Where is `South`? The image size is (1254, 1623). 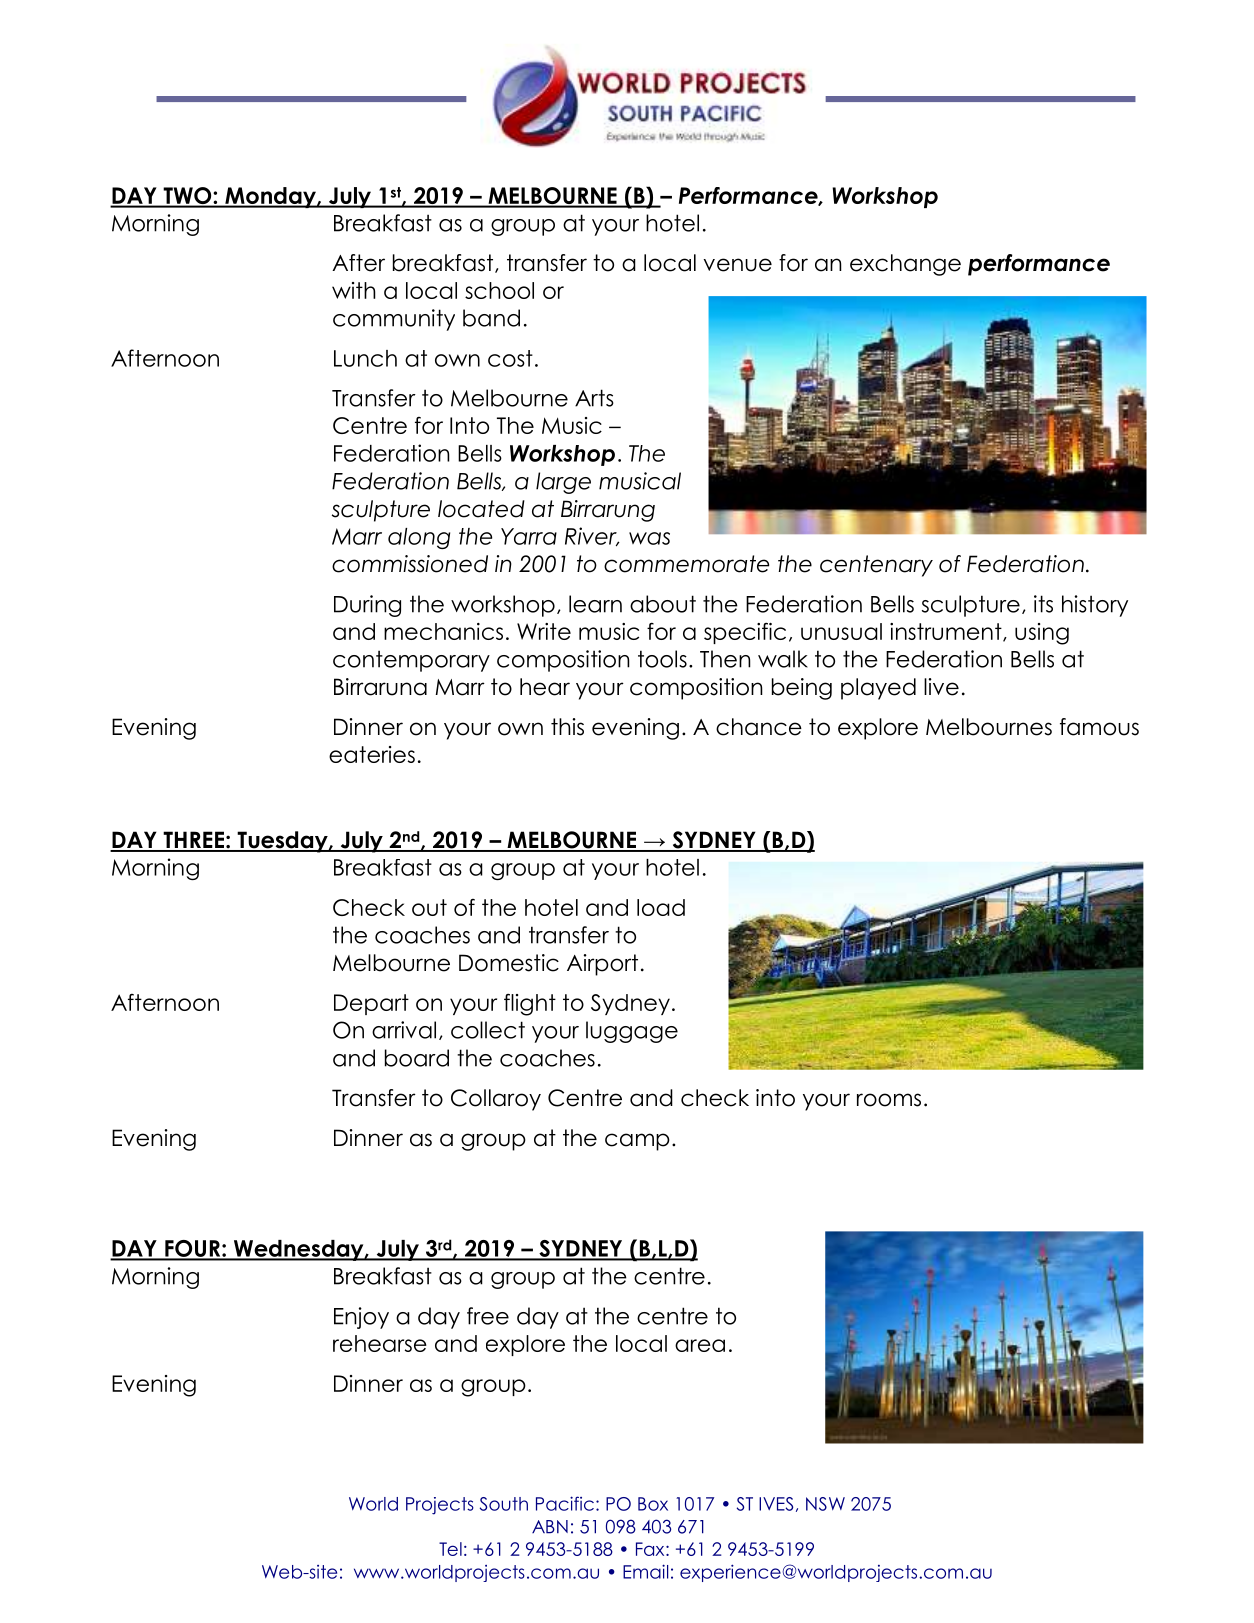
South is located at coordinates (504, 1504).
